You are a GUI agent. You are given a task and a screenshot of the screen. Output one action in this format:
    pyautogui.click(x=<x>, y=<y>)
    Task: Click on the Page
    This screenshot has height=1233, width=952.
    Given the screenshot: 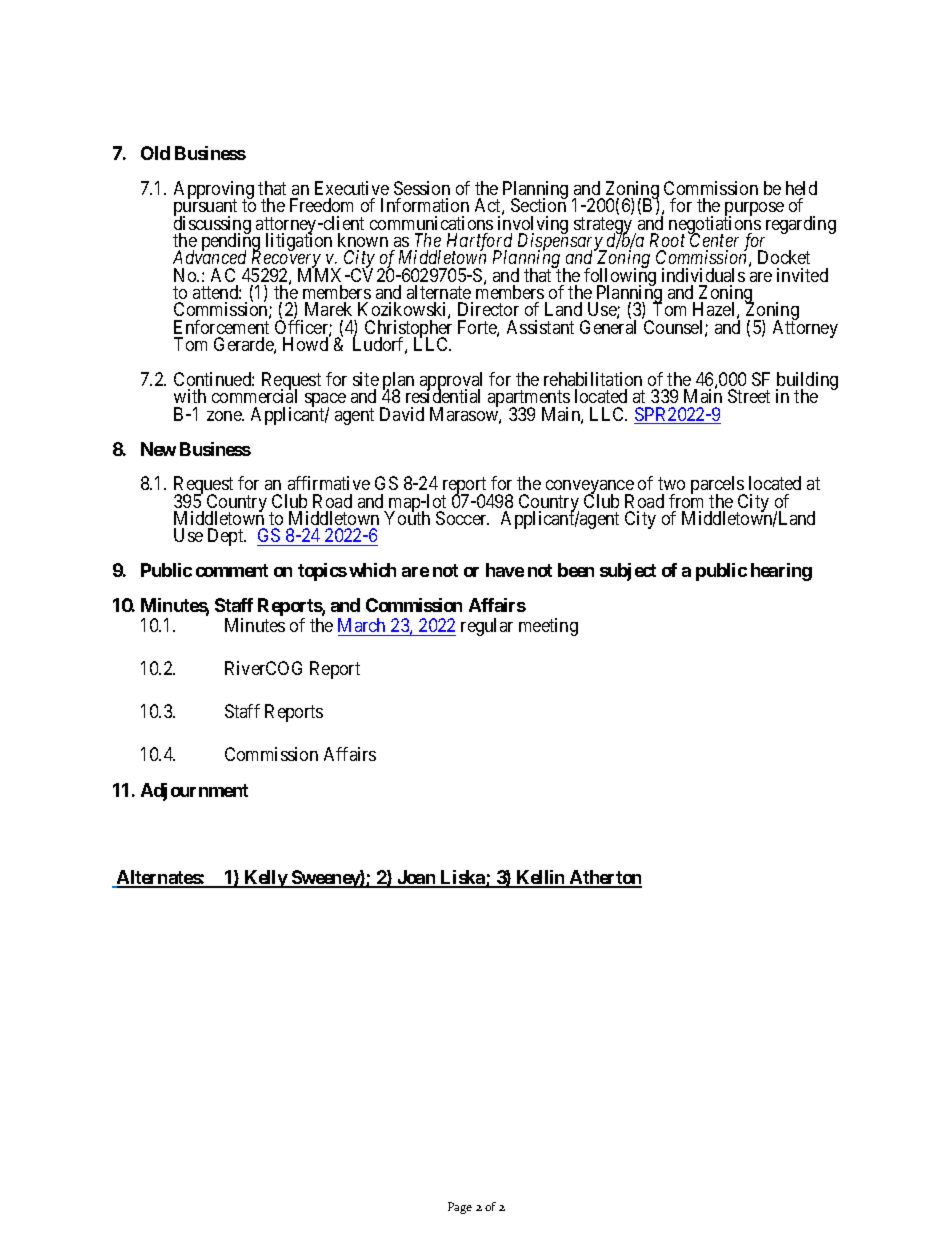 What is the action you would take?
    pyautogui.click(x=460, y=1208)
